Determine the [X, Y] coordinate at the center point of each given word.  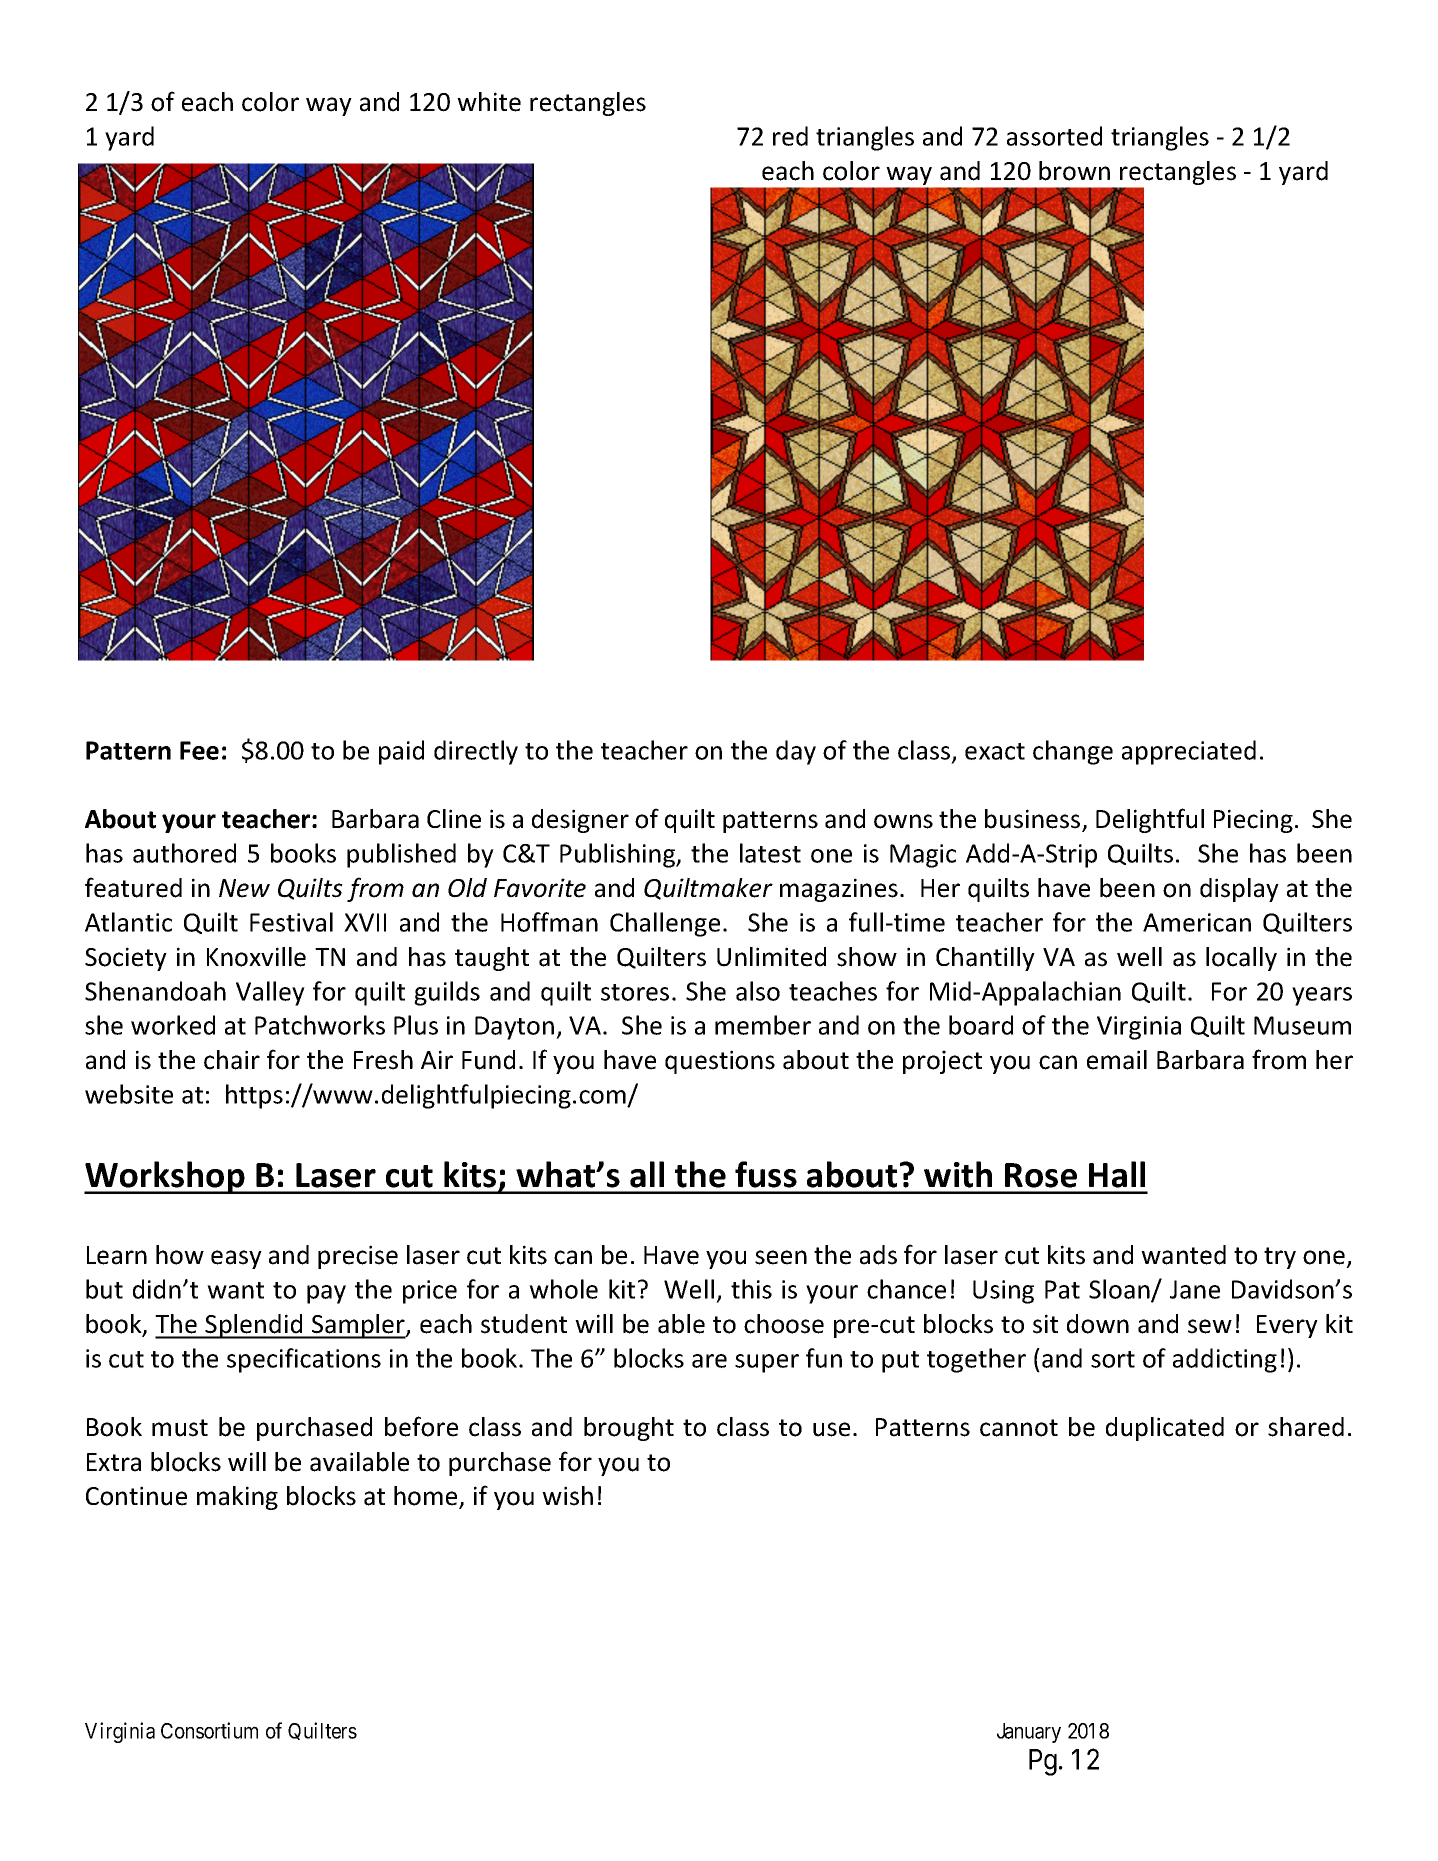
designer [580, 821]
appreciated [1189, 752]
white [489, 102]
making [237, 1498]
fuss [766, 1174]
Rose [1041, 1175]
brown [1074, 171]
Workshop [165, 1177]
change [1073, 752]
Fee [199, 750]
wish [567, 1496]
